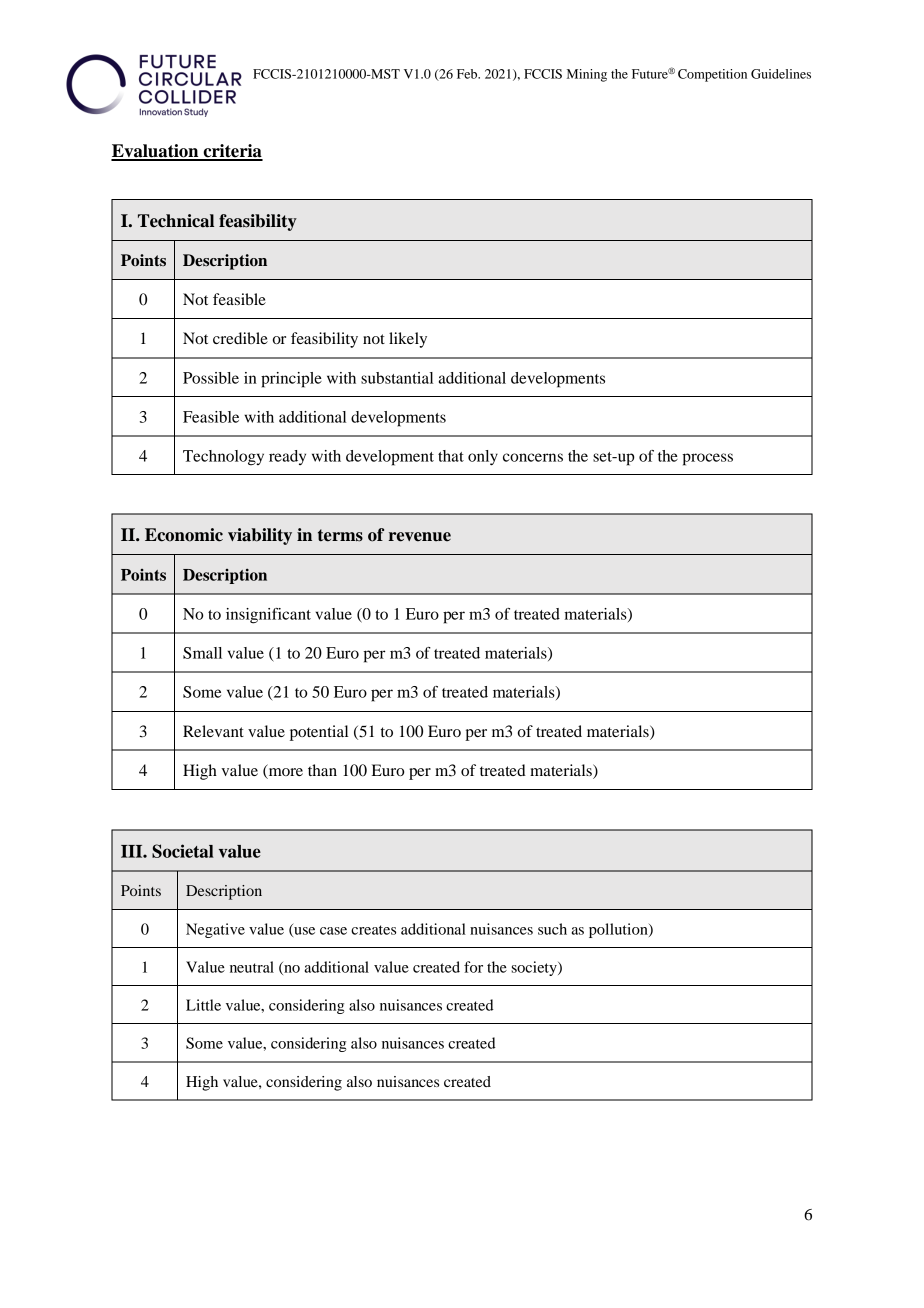  Describe the element at coordinates (552, 929) in the screenshot. I see `such` at that location.
